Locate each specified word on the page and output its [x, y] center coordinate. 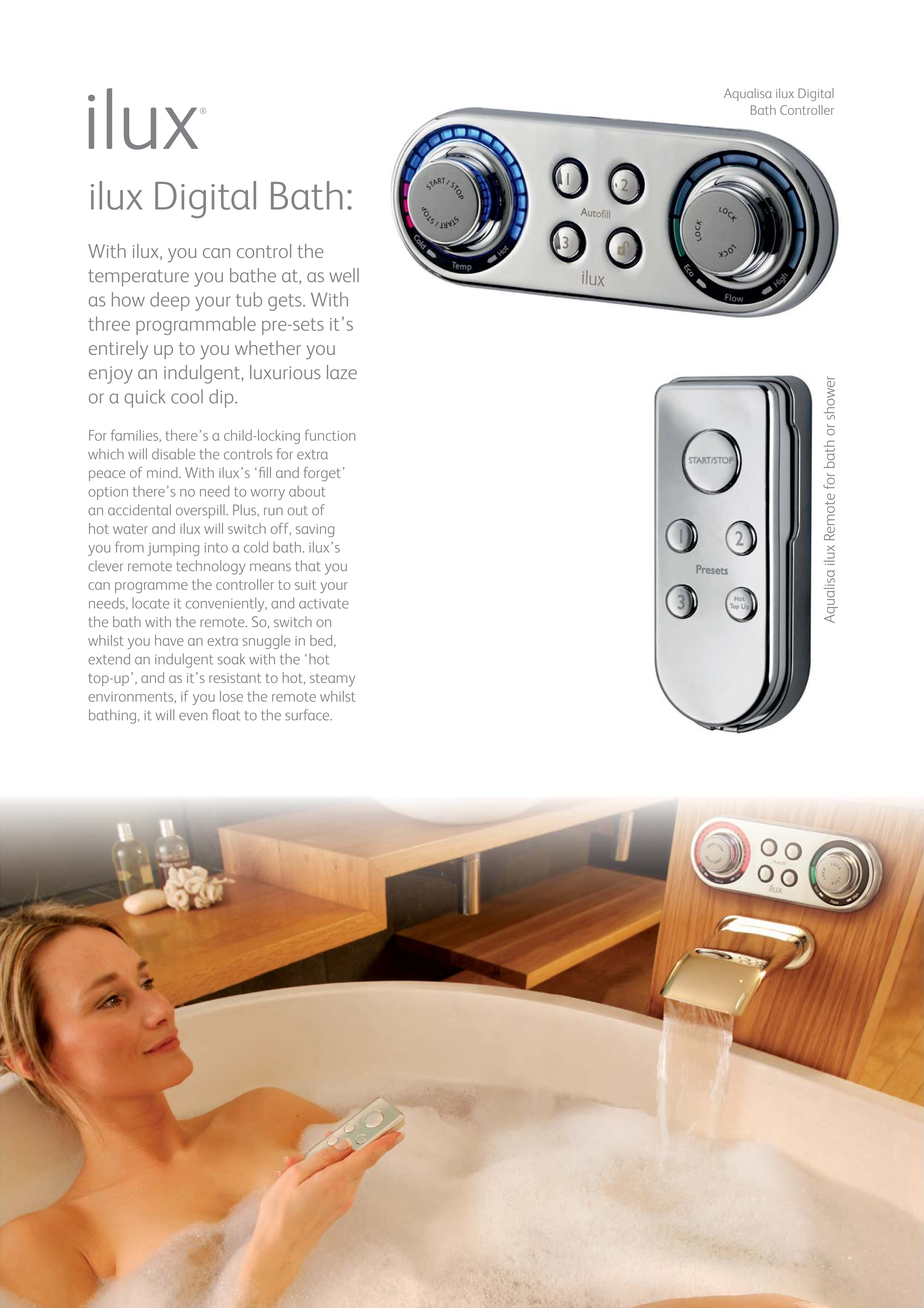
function [330, 435]
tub [249, 299]
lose [231, 696]
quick [144, 398]
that [308, 565]
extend [109, 659]
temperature [138, 278]
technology [211, 567]
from [129, 547]
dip [222, 398]
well [344, 275]
